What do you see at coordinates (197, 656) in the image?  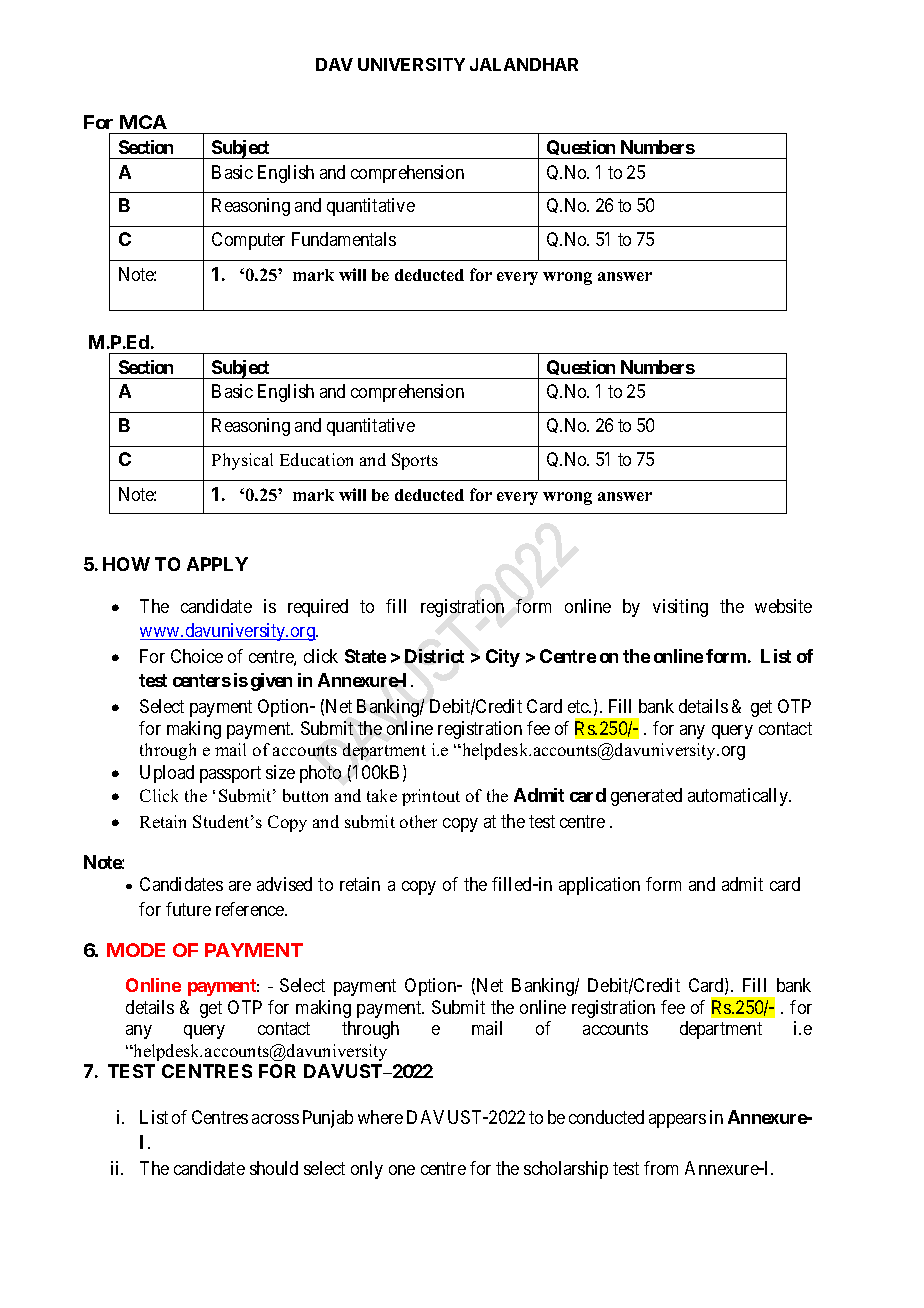 I see `Choice` at bounding box center [197, 656].
